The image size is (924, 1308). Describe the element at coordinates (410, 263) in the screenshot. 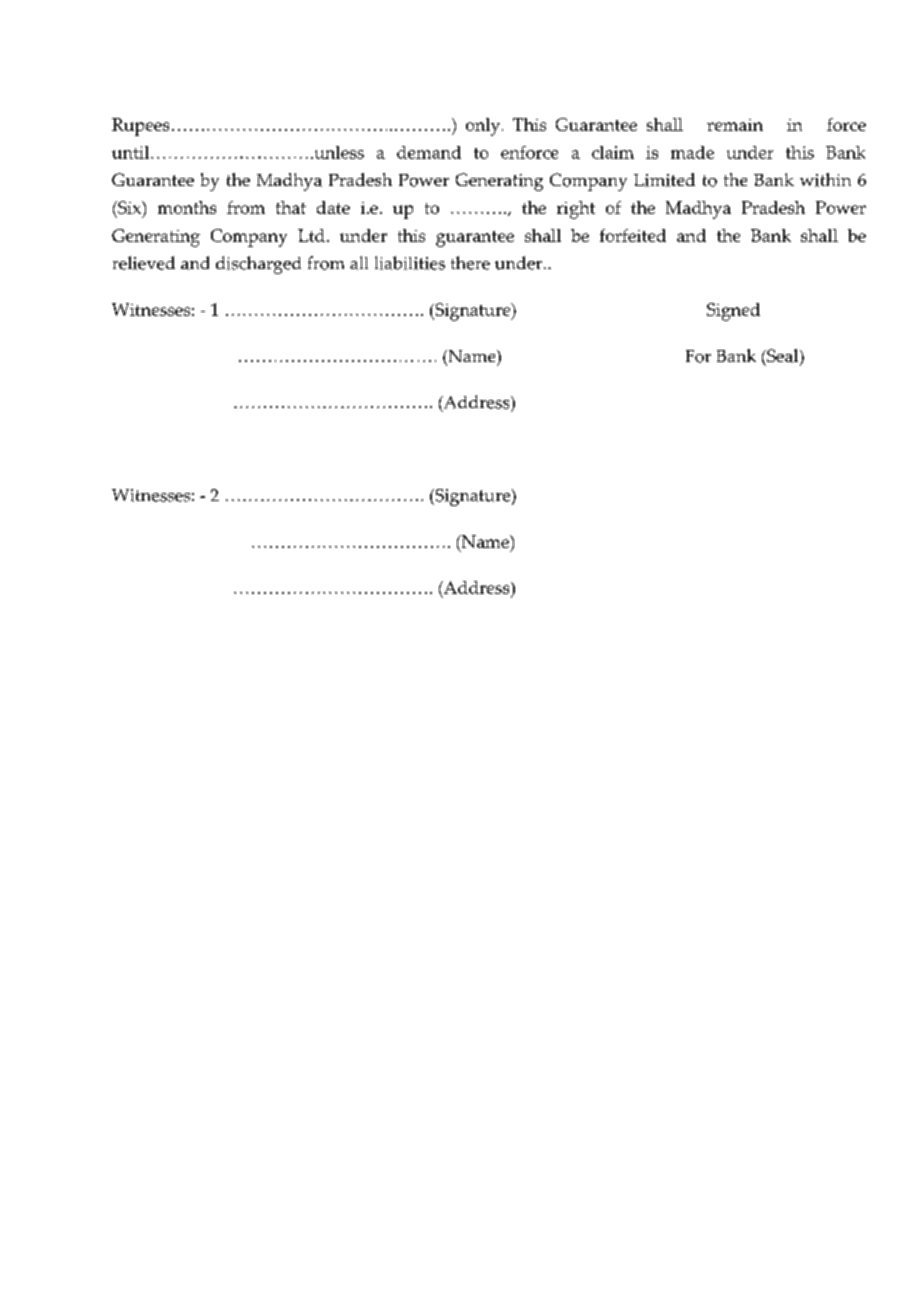

I see `liabilities` at that location.
